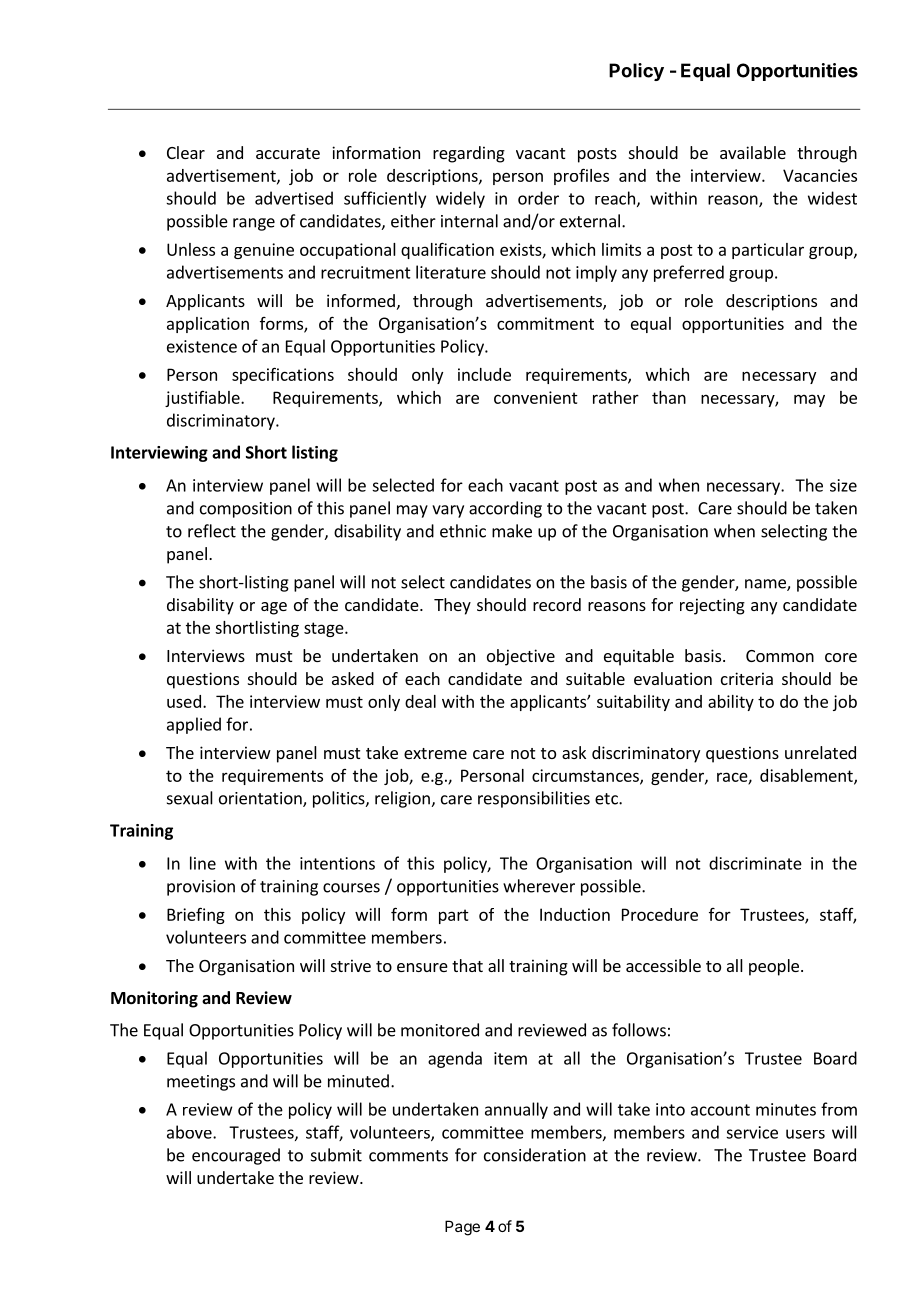  I want to click on justifiable, so click(203, 399).
